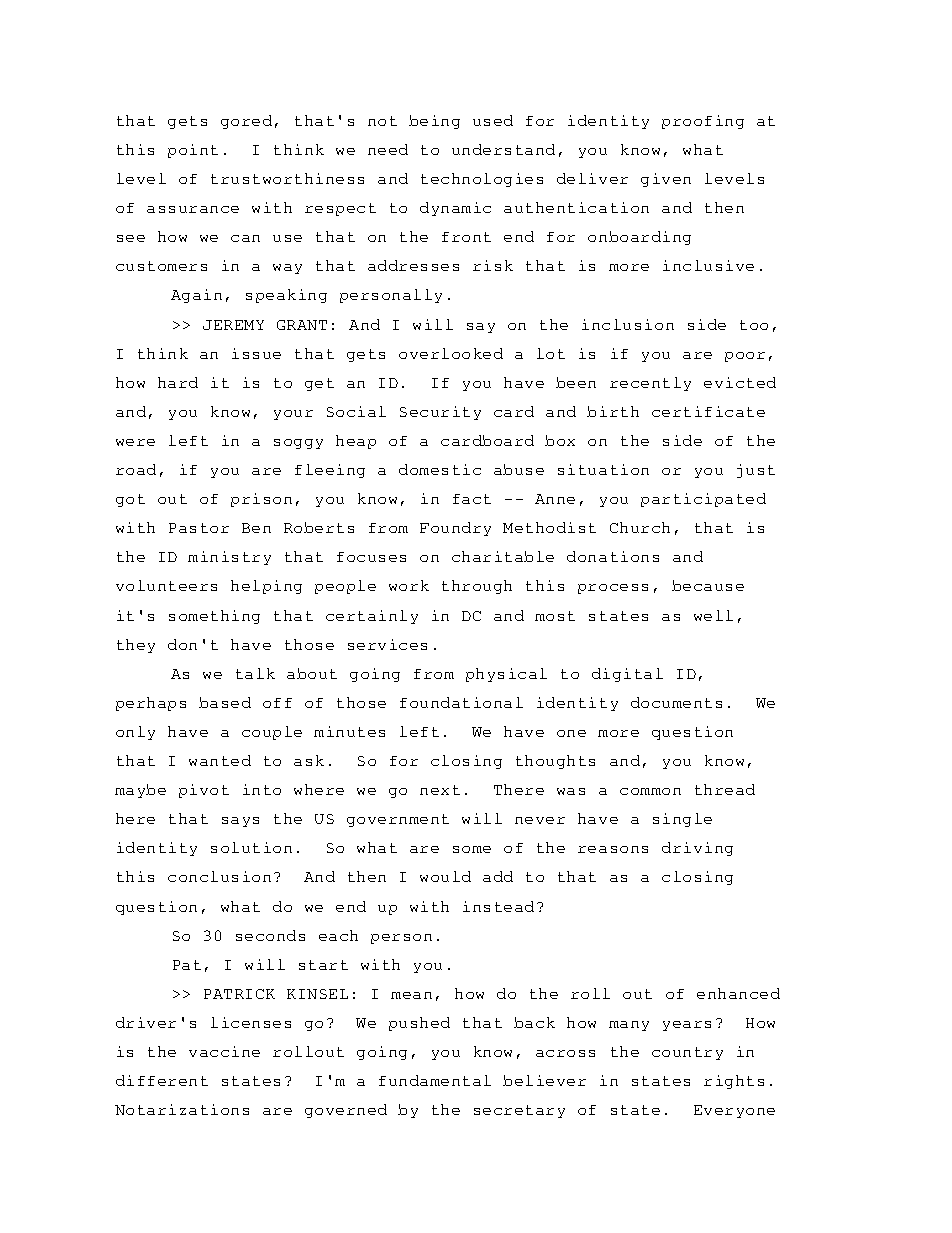 This screenshot has width=952, height=1233. What do you see at coordinates (650, 791) in the screenshot?
I see `common` at bounding box center [650, 791].
